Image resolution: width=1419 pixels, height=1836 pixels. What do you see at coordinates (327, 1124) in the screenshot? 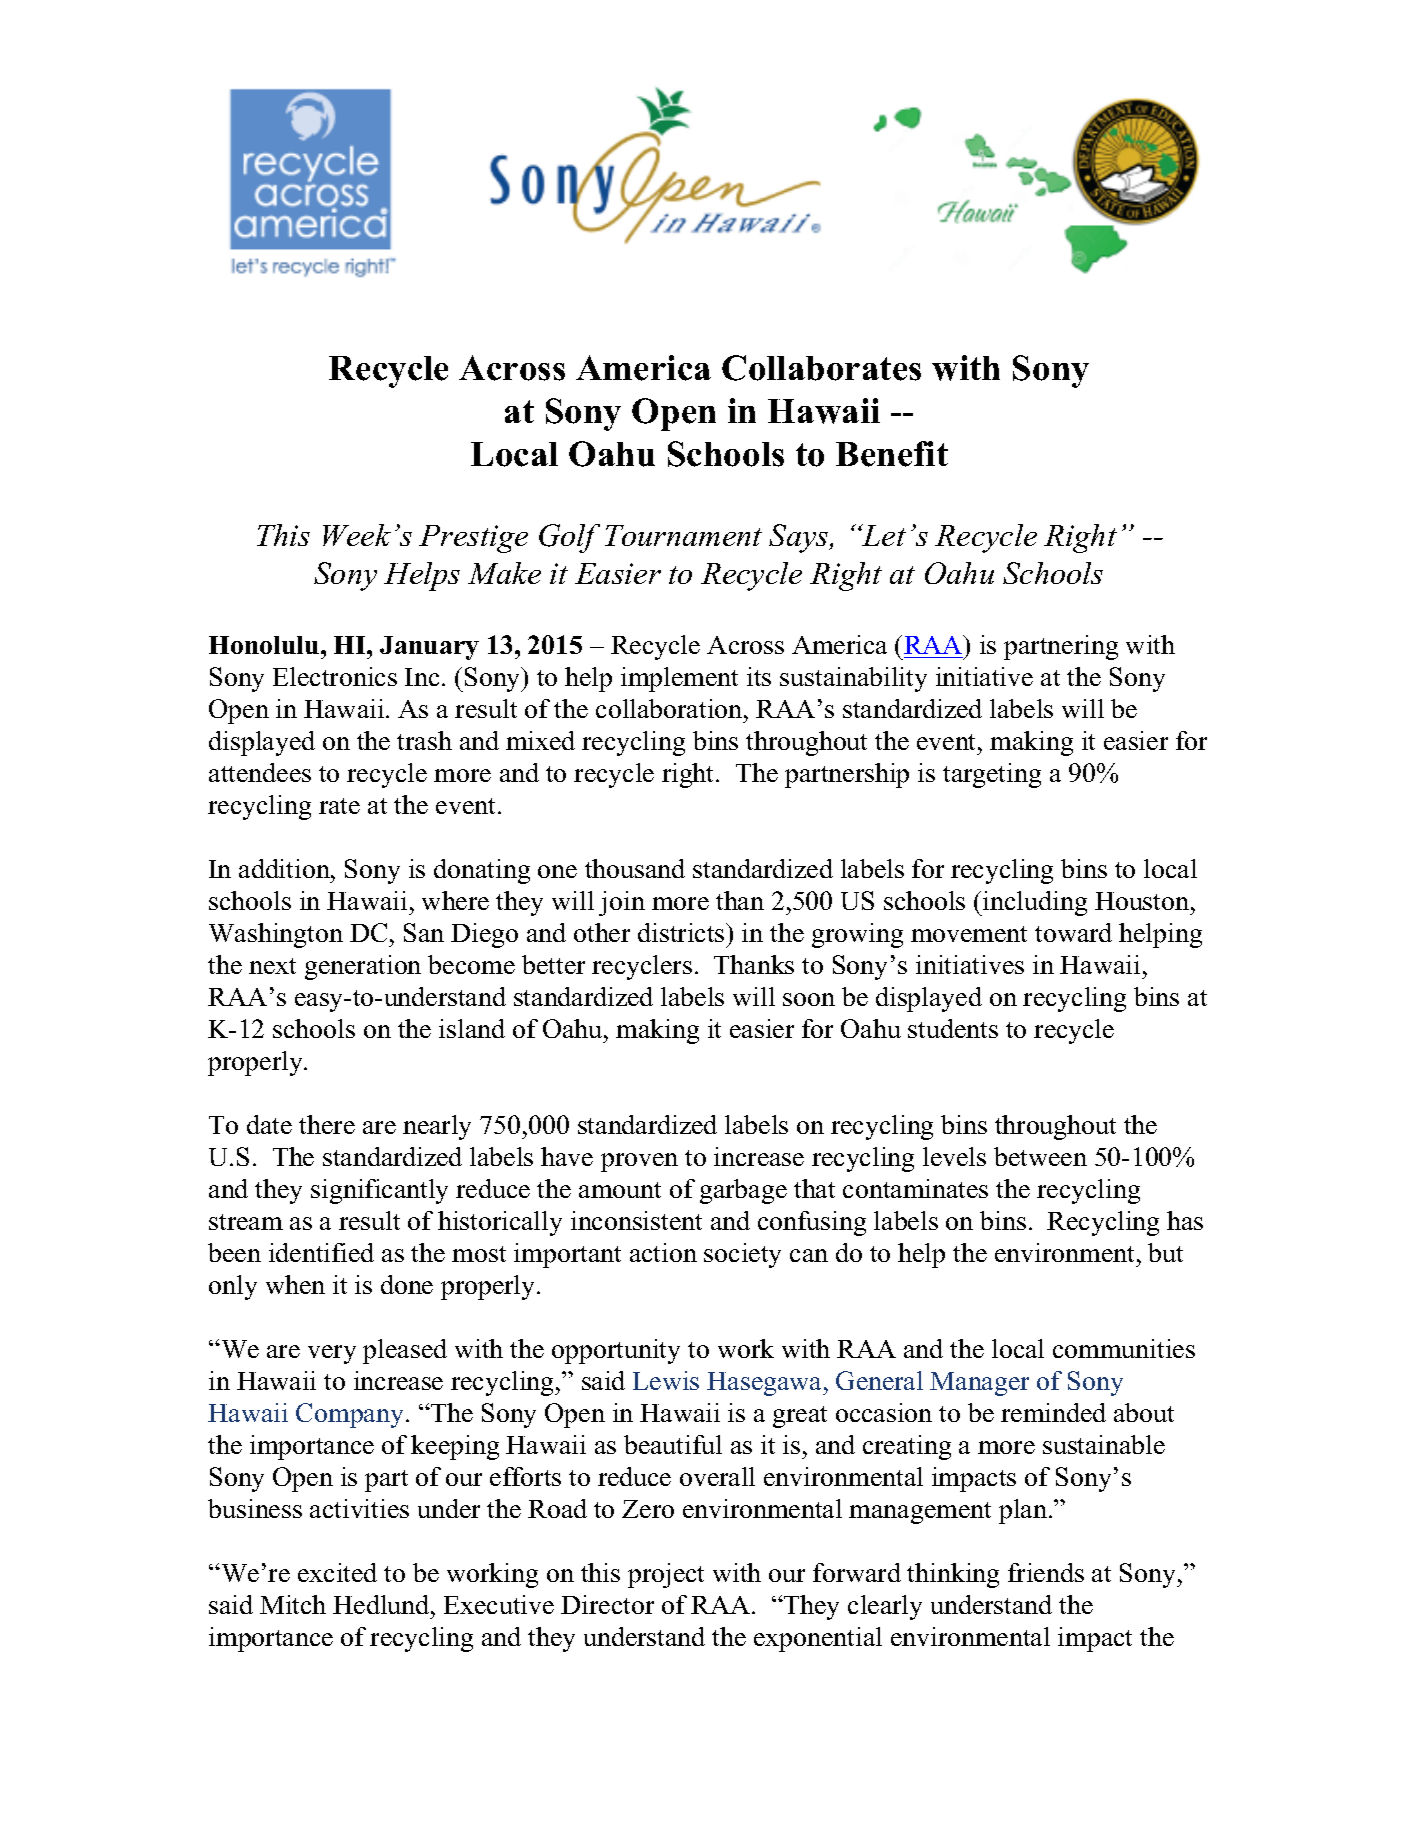
I see `there` at bounding box center [327, 1124].
